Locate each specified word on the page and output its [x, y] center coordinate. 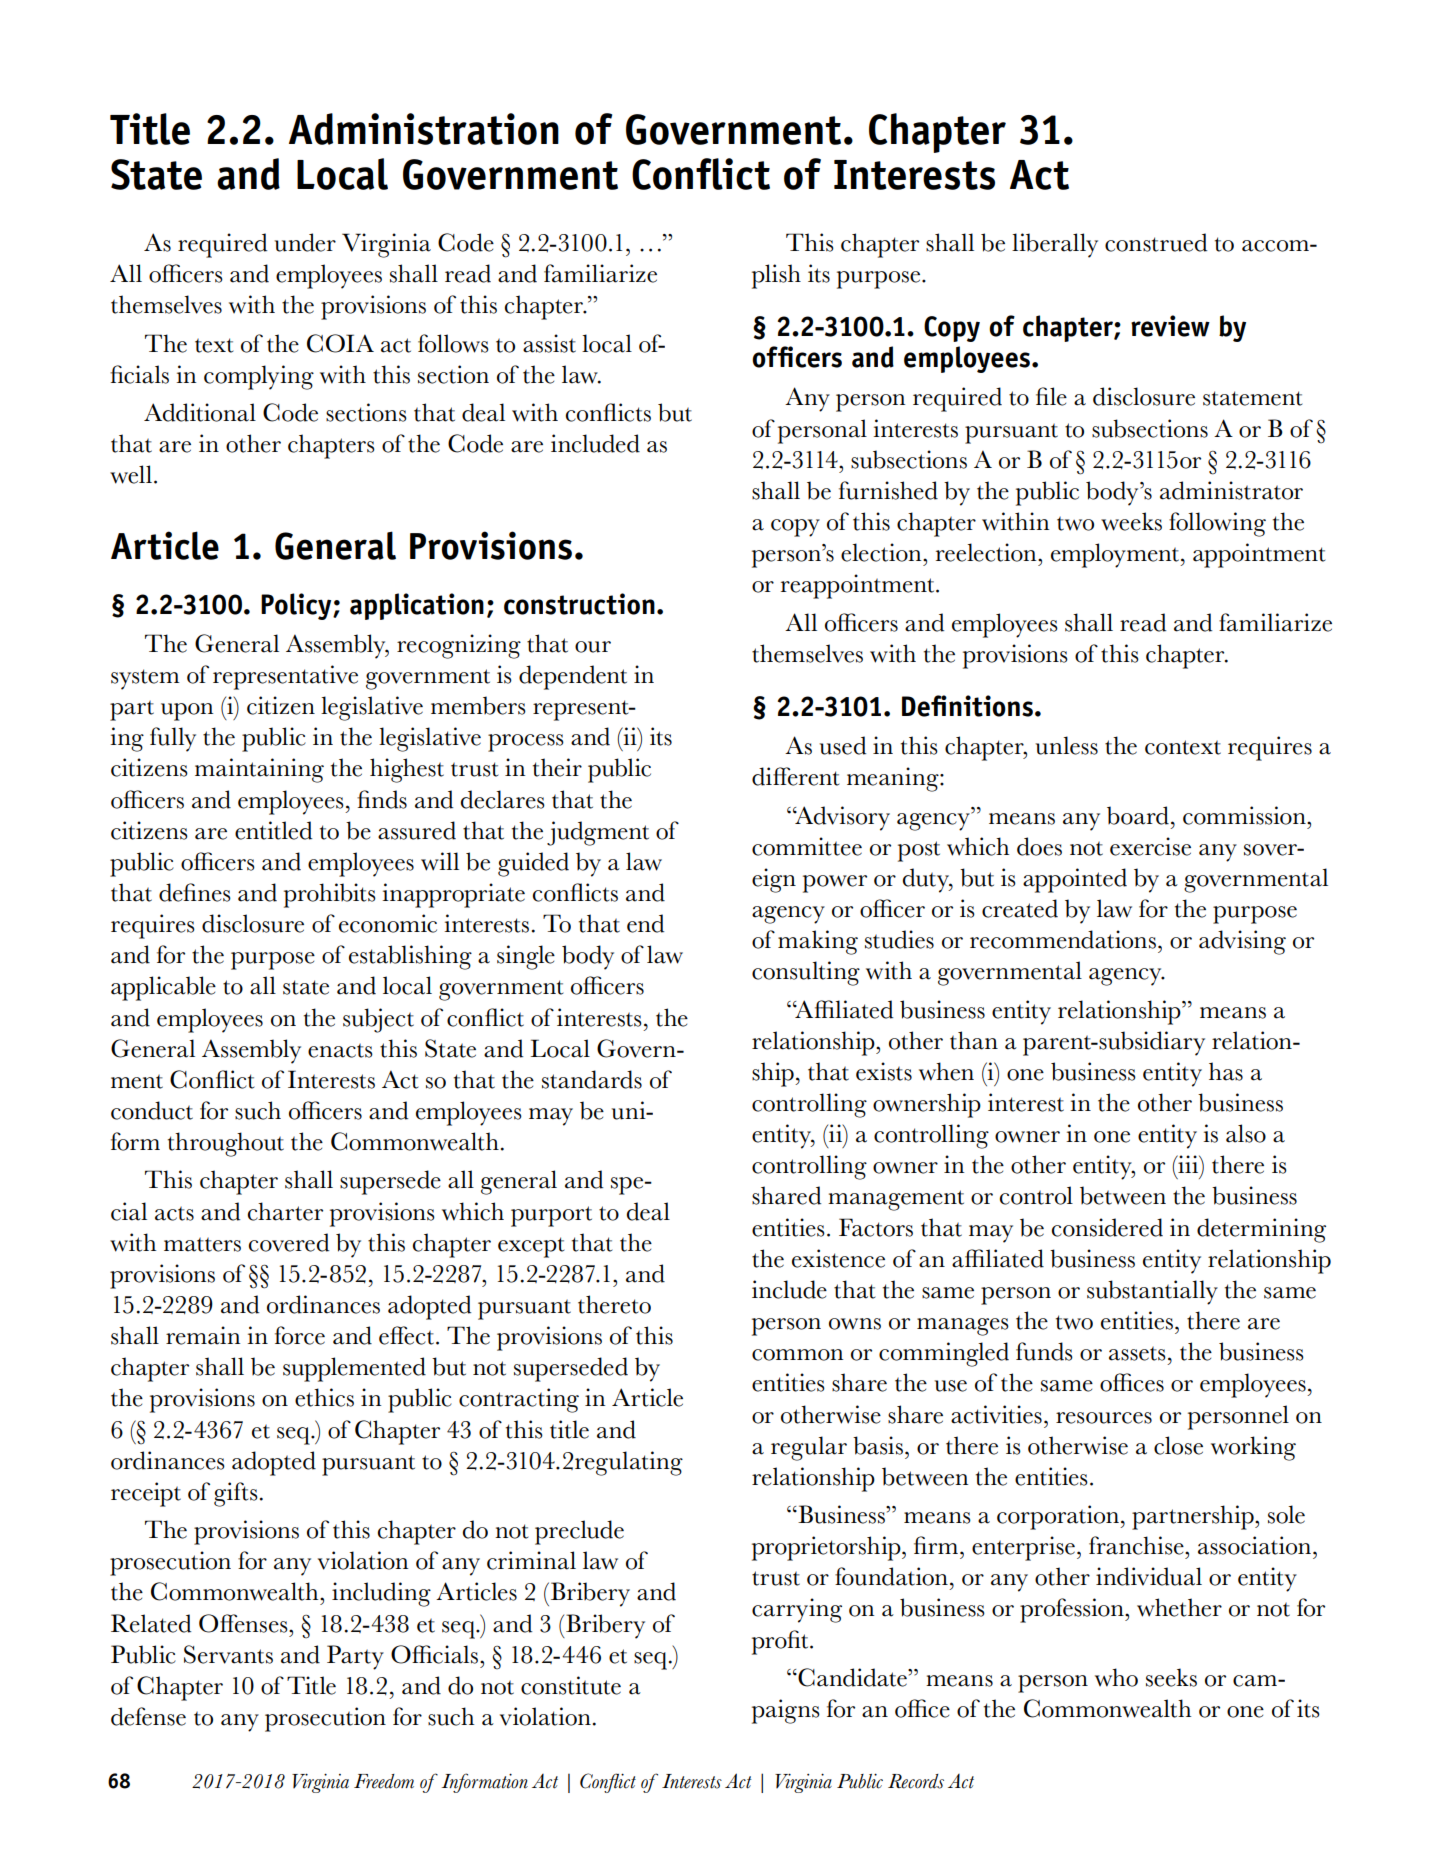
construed [1156, 242]
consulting [806, 973]
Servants [228, 1654]
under [305, 242]
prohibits [330, 895]
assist [549, 343]
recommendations [1063, 939]
